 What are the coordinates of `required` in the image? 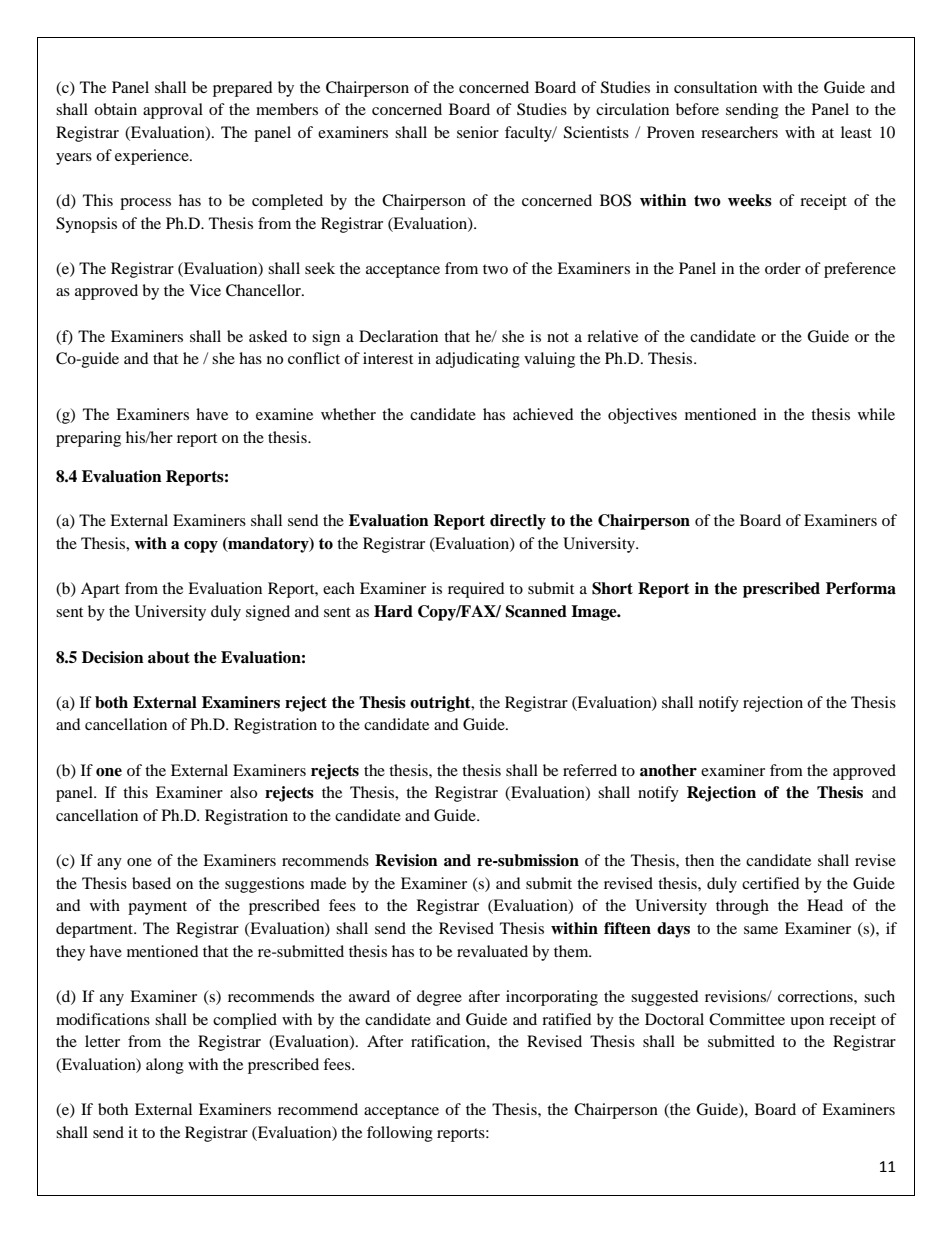 It's located at (476, 590).
